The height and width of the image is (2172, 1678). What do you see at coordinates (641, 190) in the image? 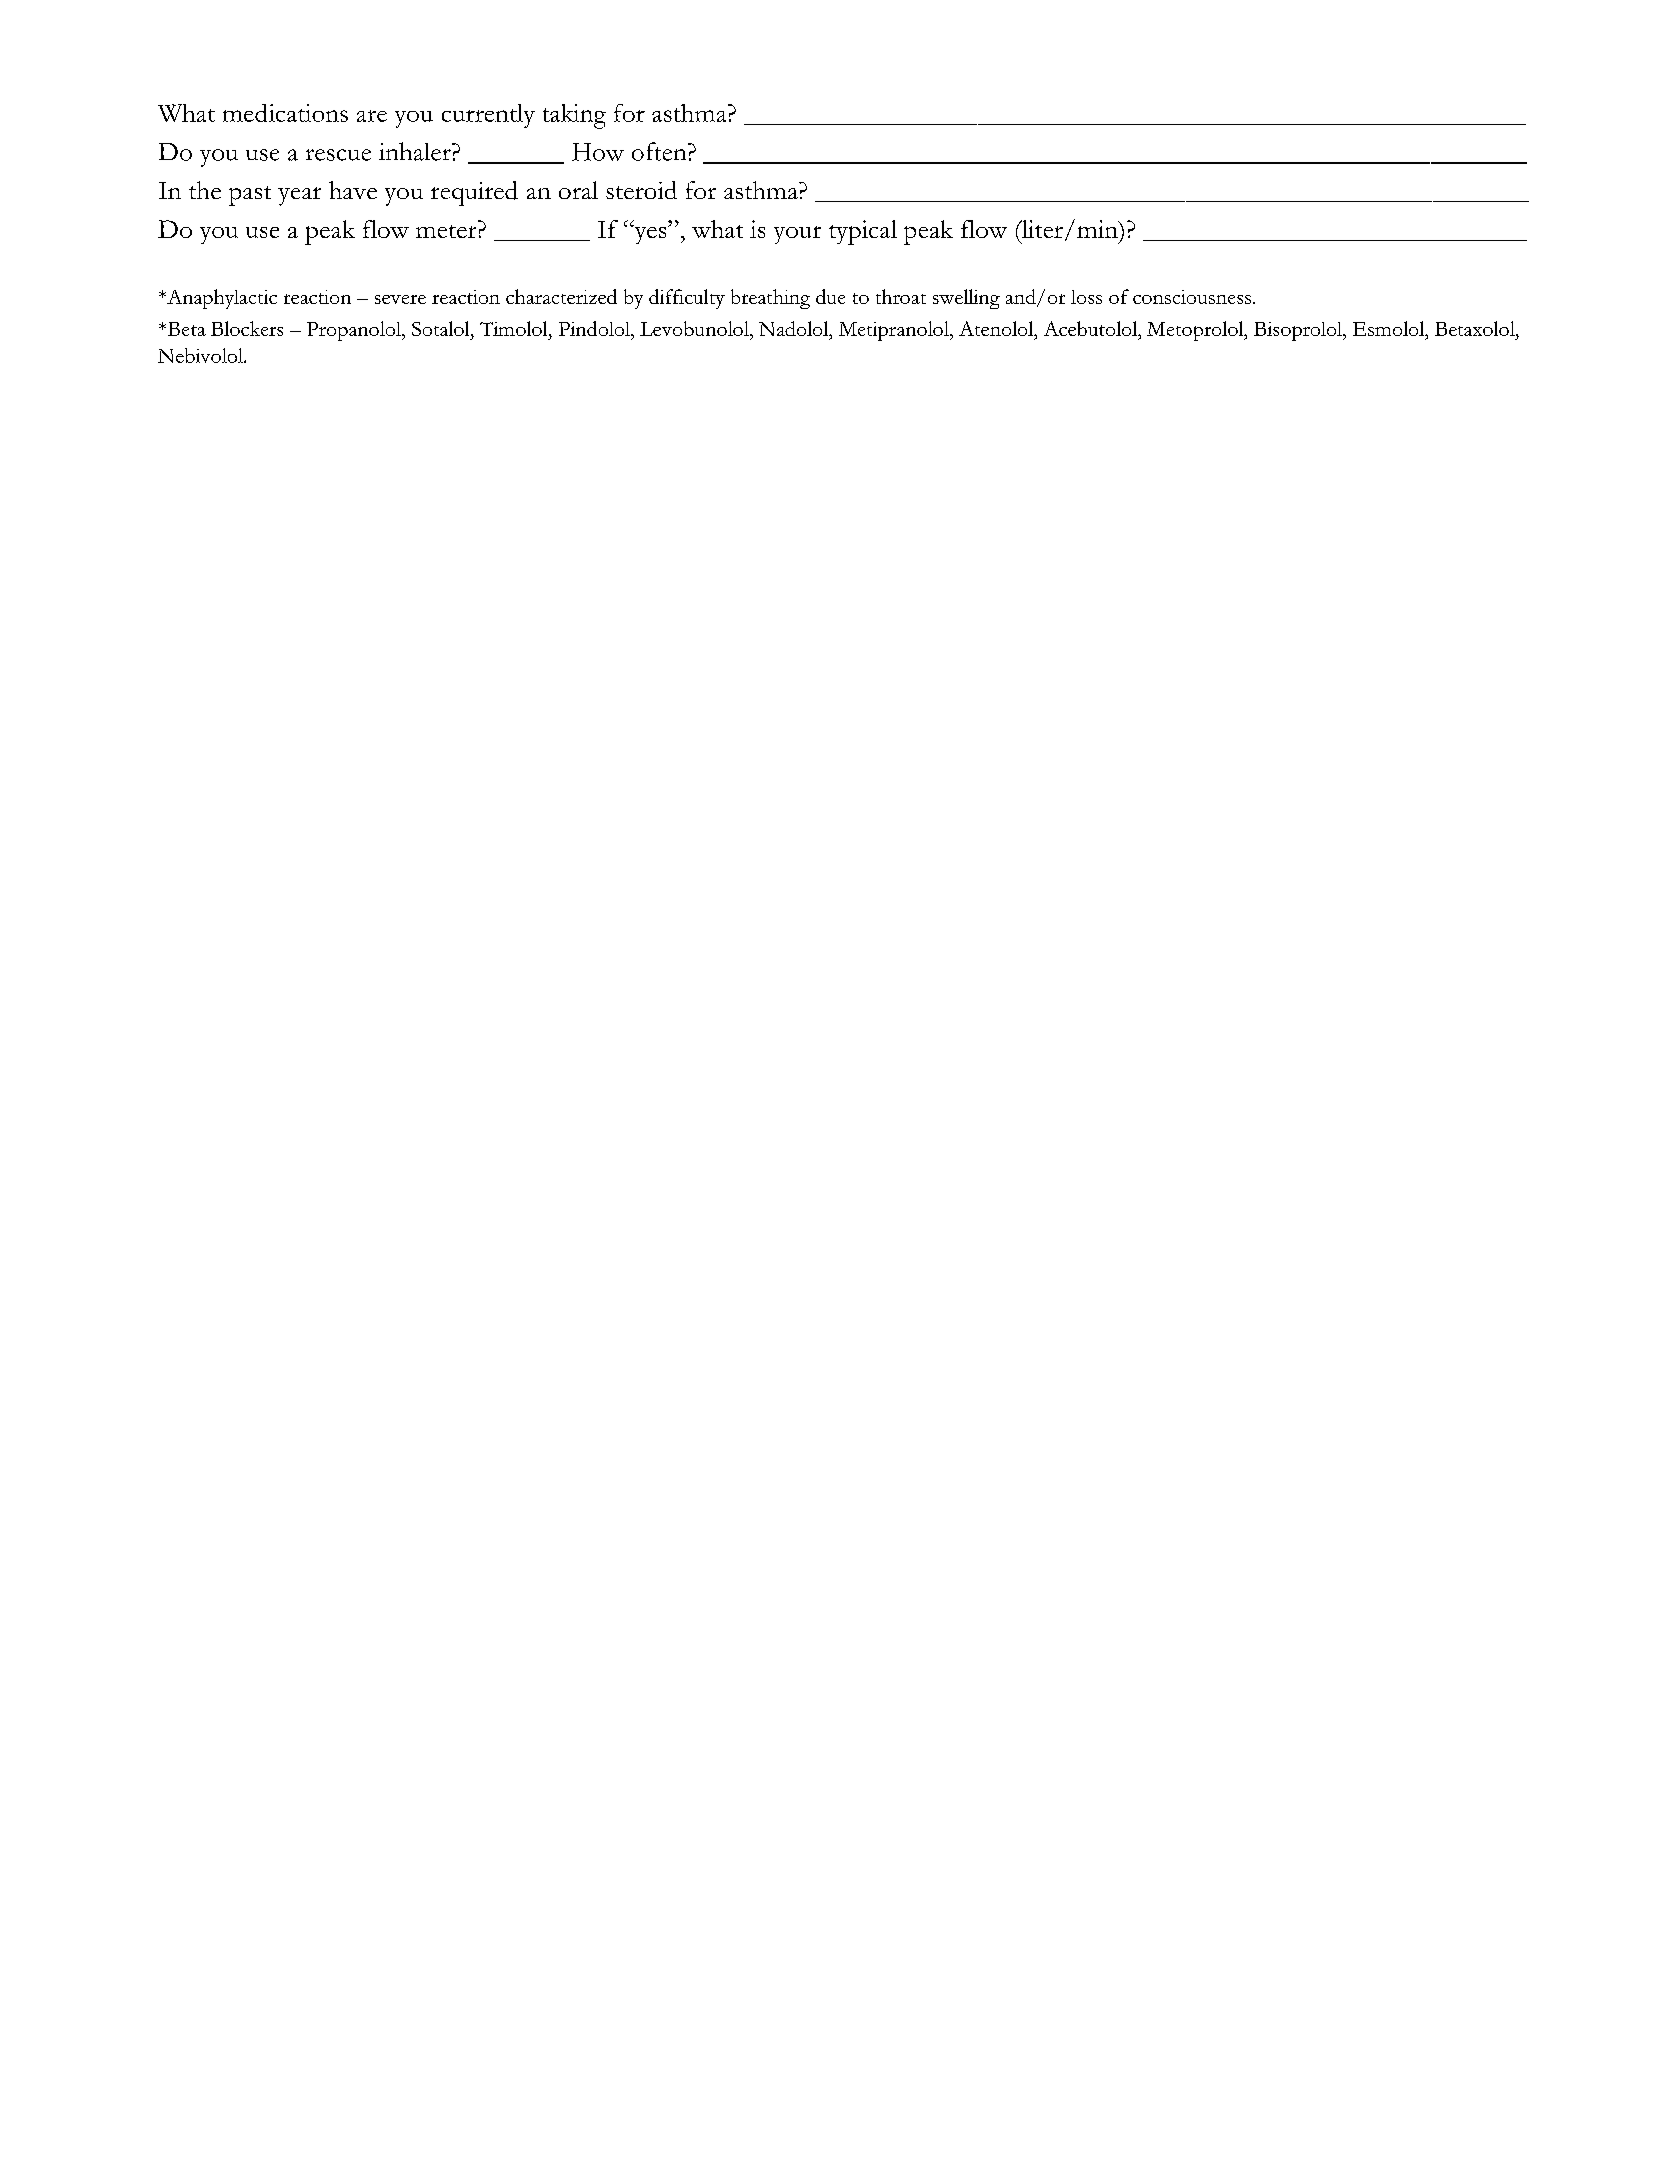
I see `steroid` at bounding box center [641, 190].
